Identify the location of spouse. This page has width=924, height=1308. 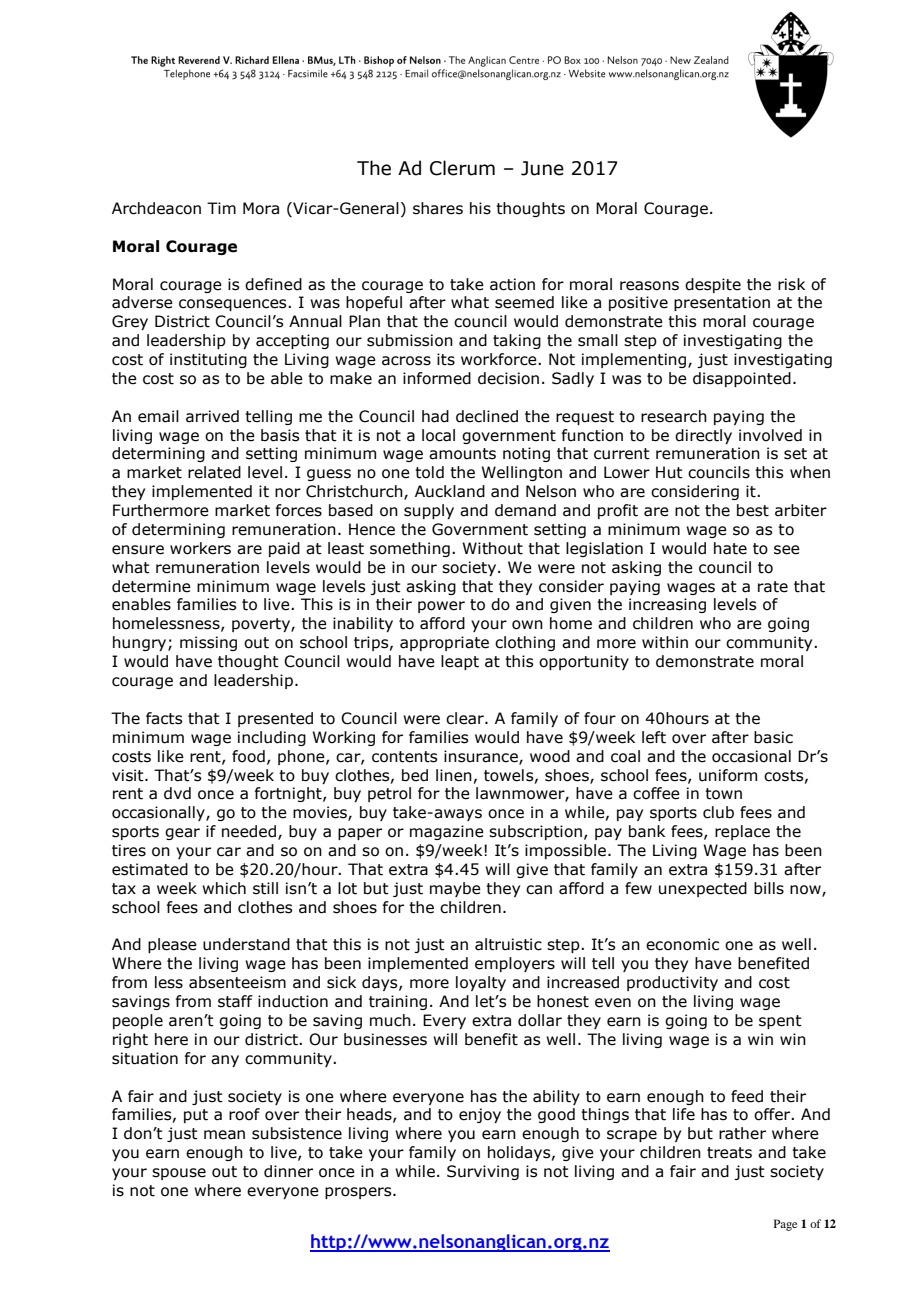
(179, 1174).
